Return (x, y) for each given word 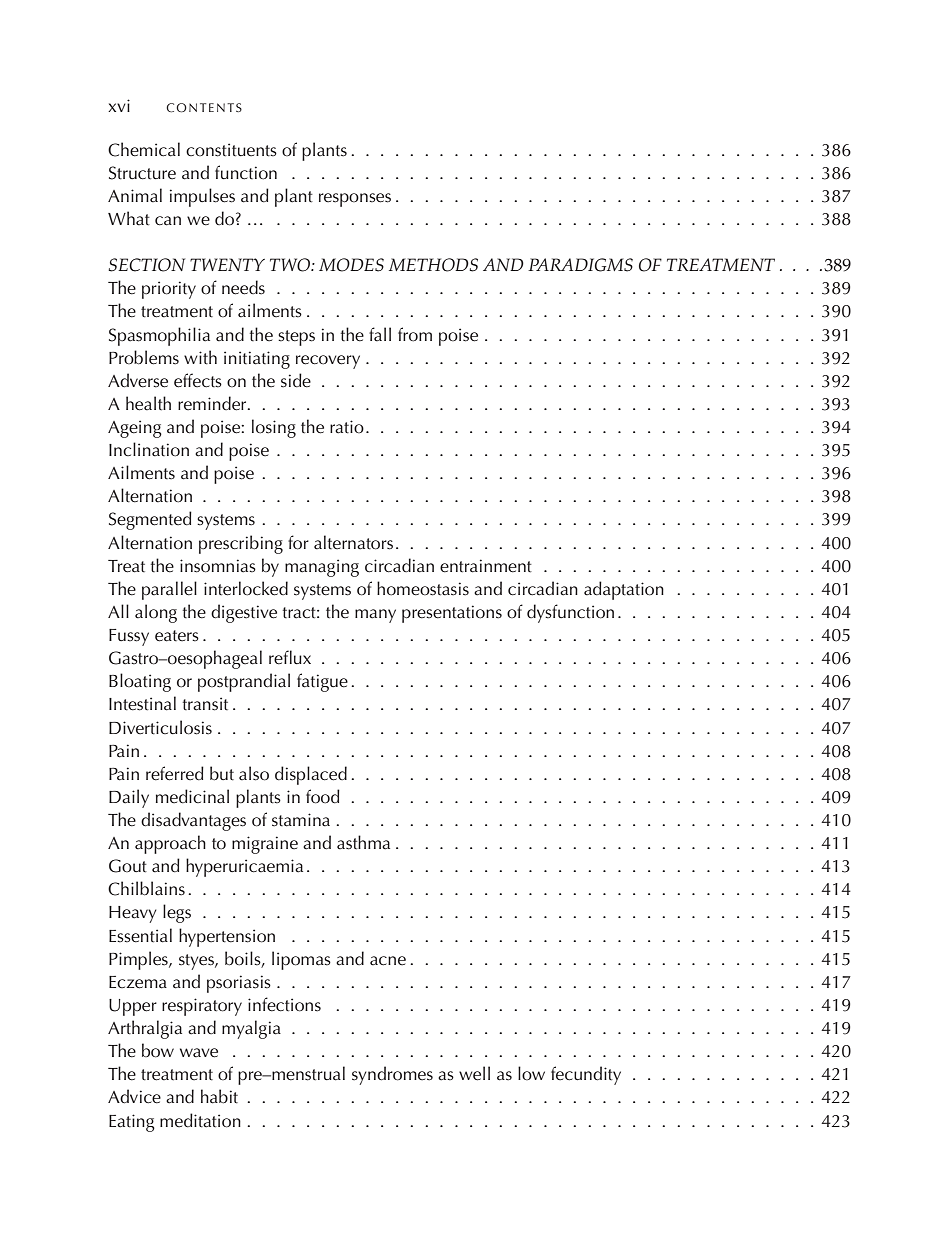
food (323, 796)
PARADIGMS (580, 265)
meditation (200, 1120)
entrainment (486, 566)
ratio (347, 427)
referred (175, 773)
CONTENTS (204, 108)
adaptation (624, 590)
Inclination (149, 449)
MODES (351, 265)
